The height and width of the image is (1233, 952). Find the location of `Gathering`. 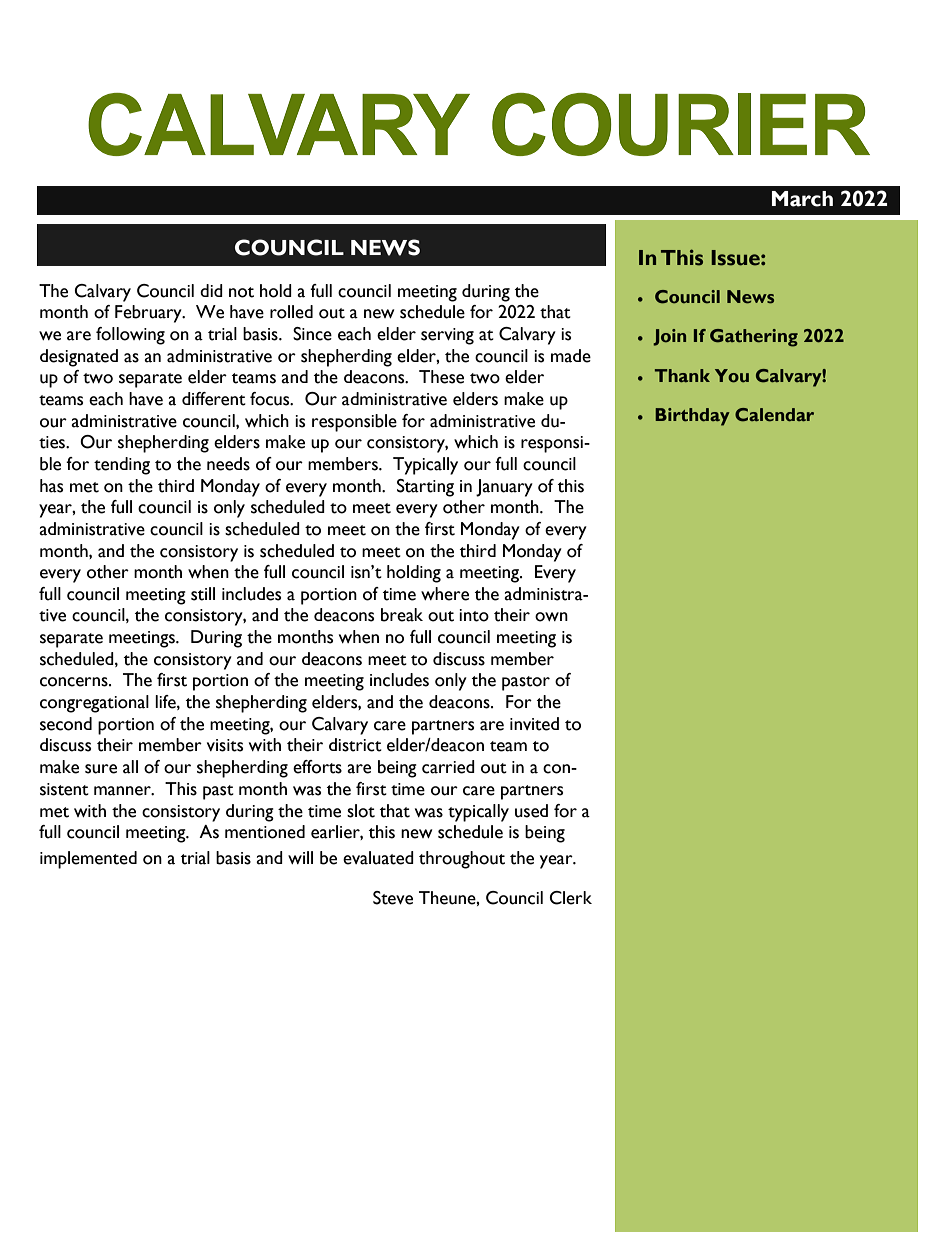

Gathering is located at coordinates (754, 338).
